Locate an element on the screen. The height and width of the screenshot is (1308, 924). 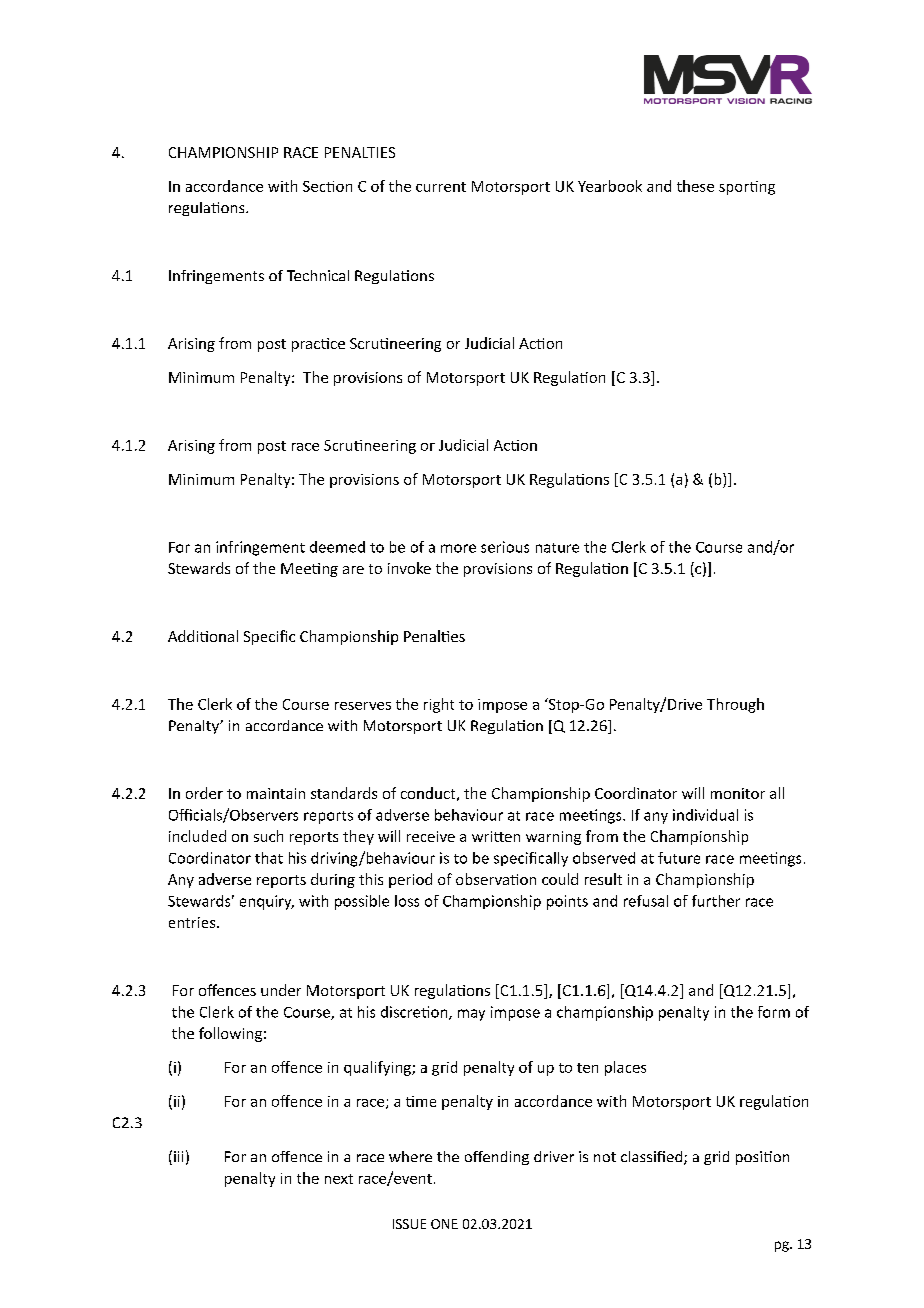
current is located at coordinates (441, 187).
